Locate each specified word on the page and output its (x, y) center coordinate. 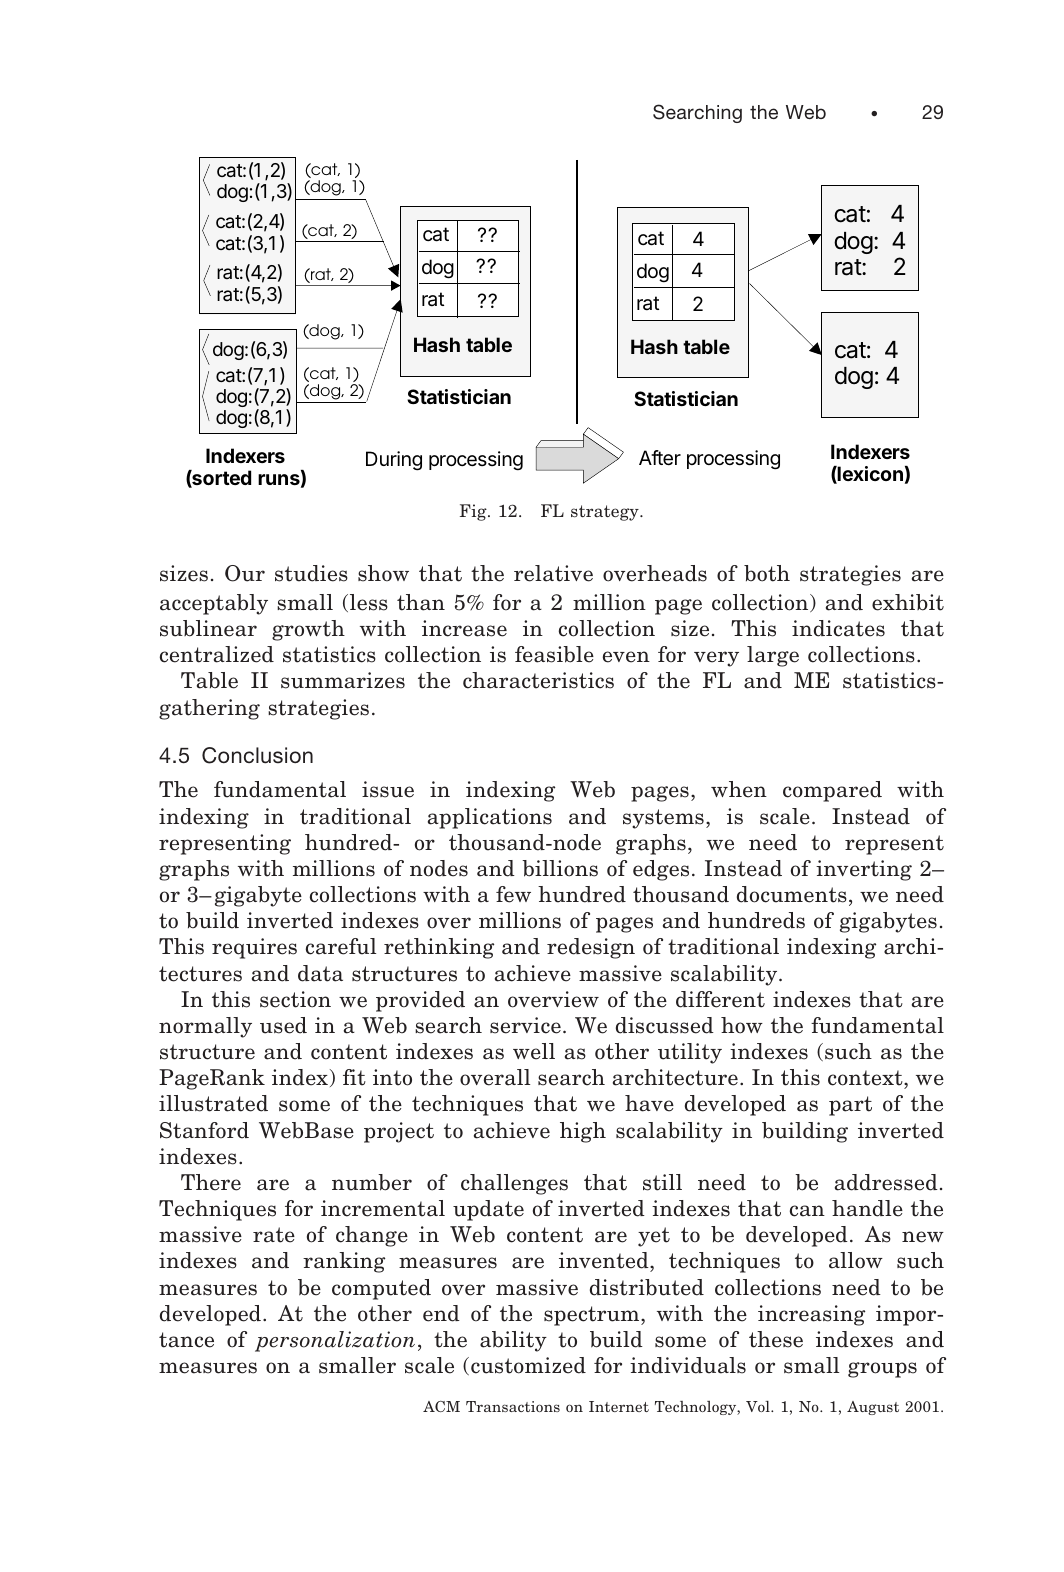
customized (528, 1365)
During (394, 461)
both (767, 573)
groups (882, 1370)
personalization (335, 1341)
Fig (474, 512)
